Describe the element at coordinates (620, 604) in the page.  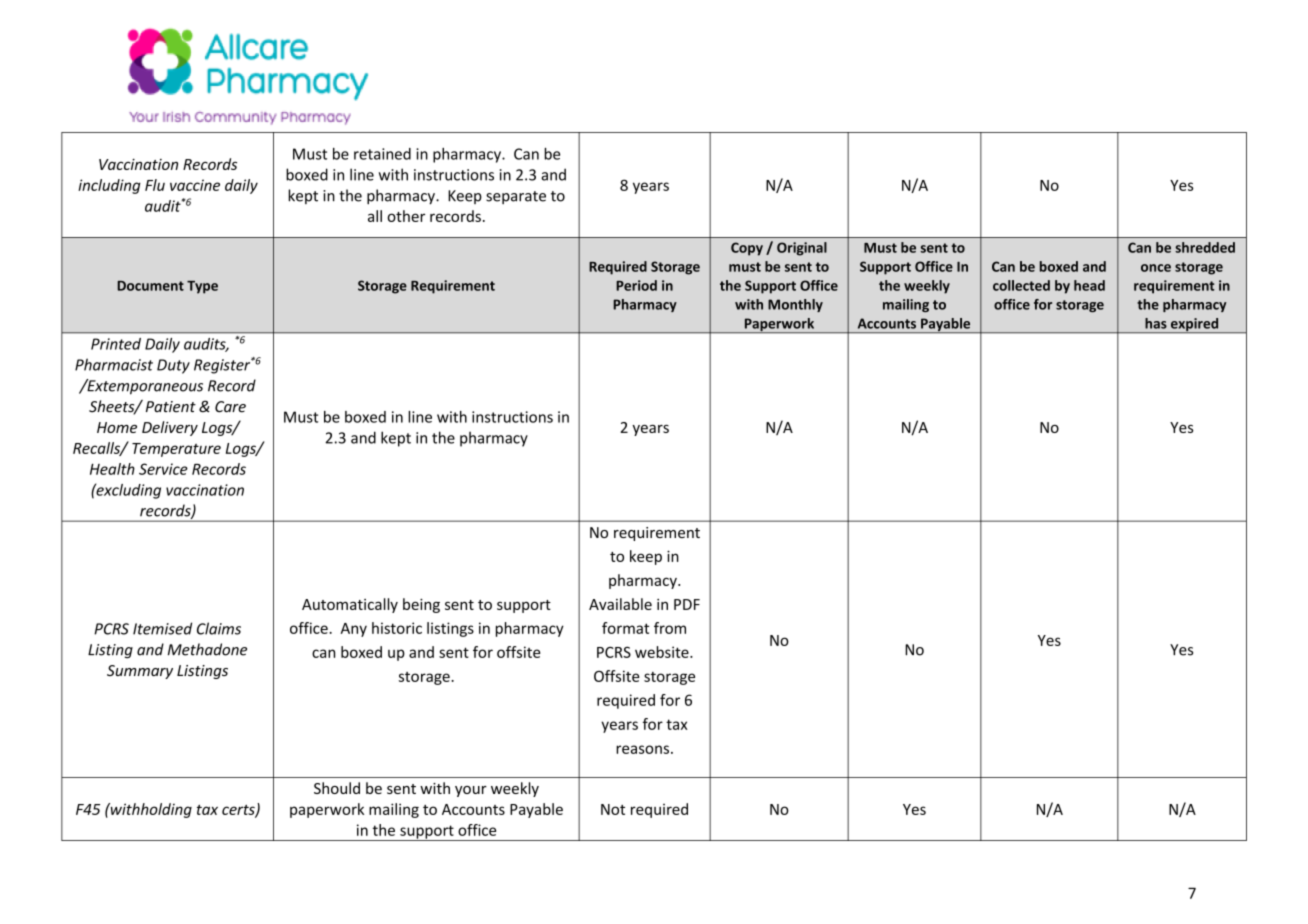
I see `Available` at that location.
